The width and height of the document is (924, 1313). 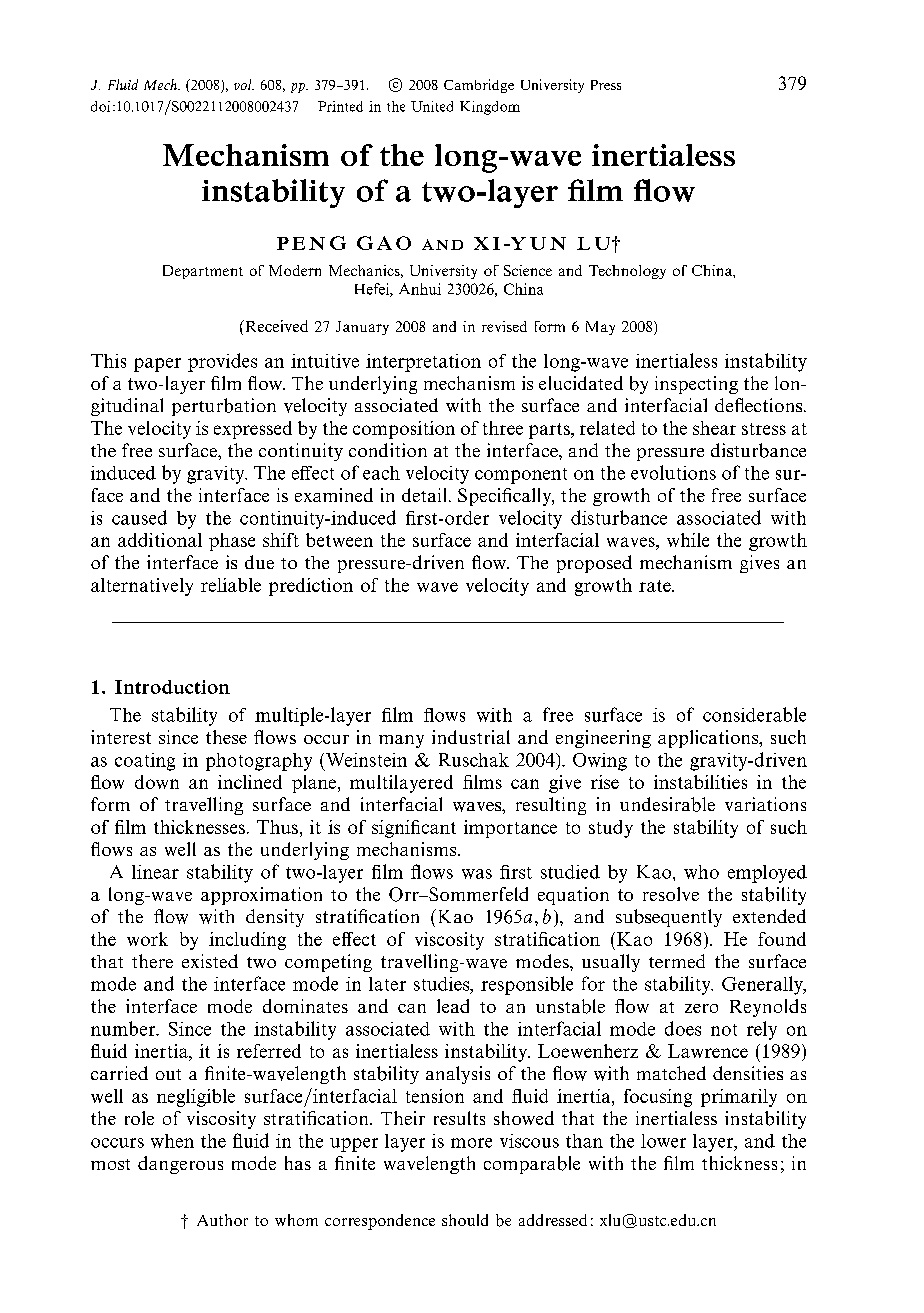 I want to click on industrial, so click(x=471, y=737).
